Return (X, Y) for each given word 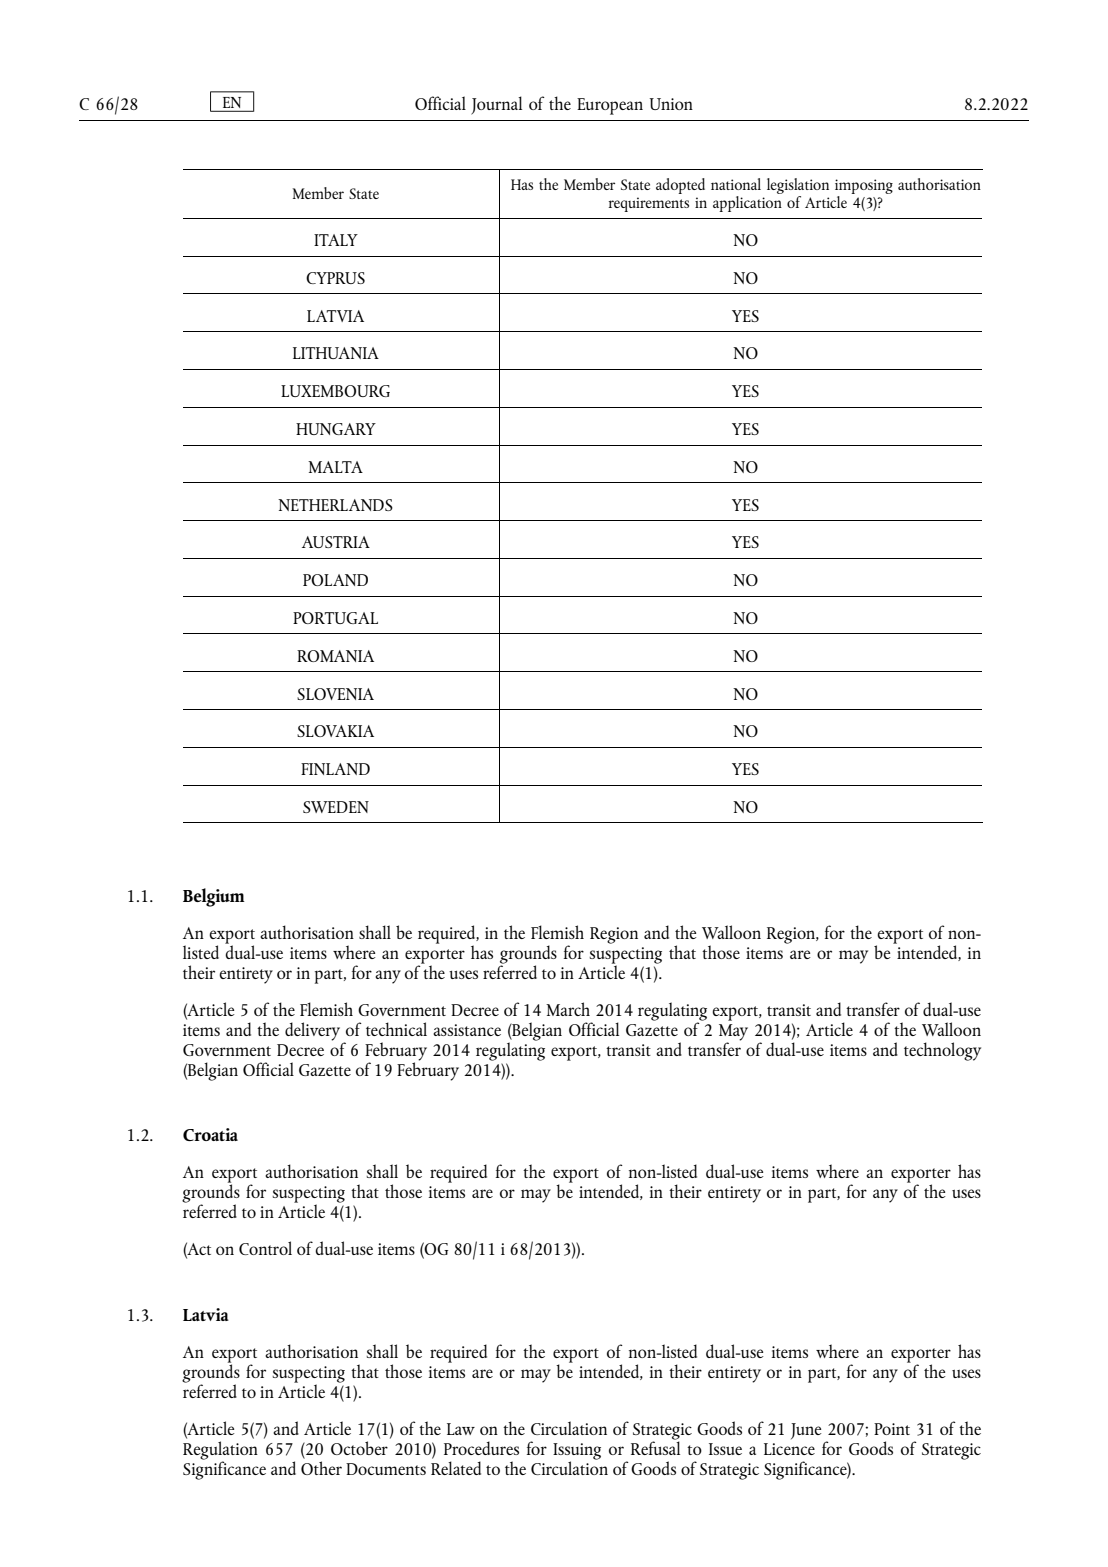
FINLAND (335, 769)
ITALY (336, 240)
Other (321, 1466)
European (610, 106)
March (568, 1009)
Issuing (577, 1452)
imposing (864, 188)
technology (942, 1051)
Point (892, 1429)
